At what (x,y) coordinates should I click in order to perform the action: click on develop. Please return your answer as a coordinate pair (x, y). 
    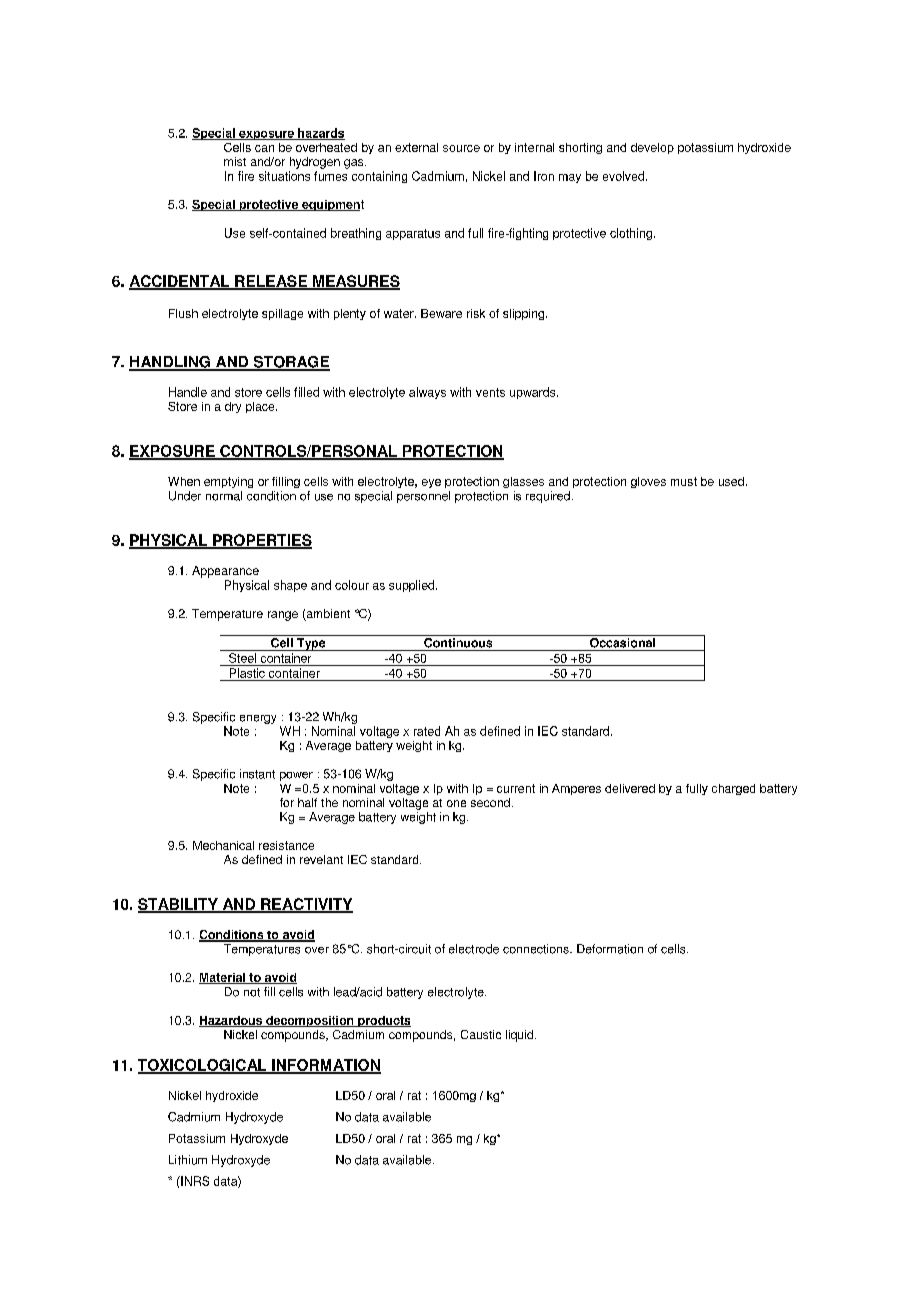
    Looking at the image, I should click on (652, 148).
